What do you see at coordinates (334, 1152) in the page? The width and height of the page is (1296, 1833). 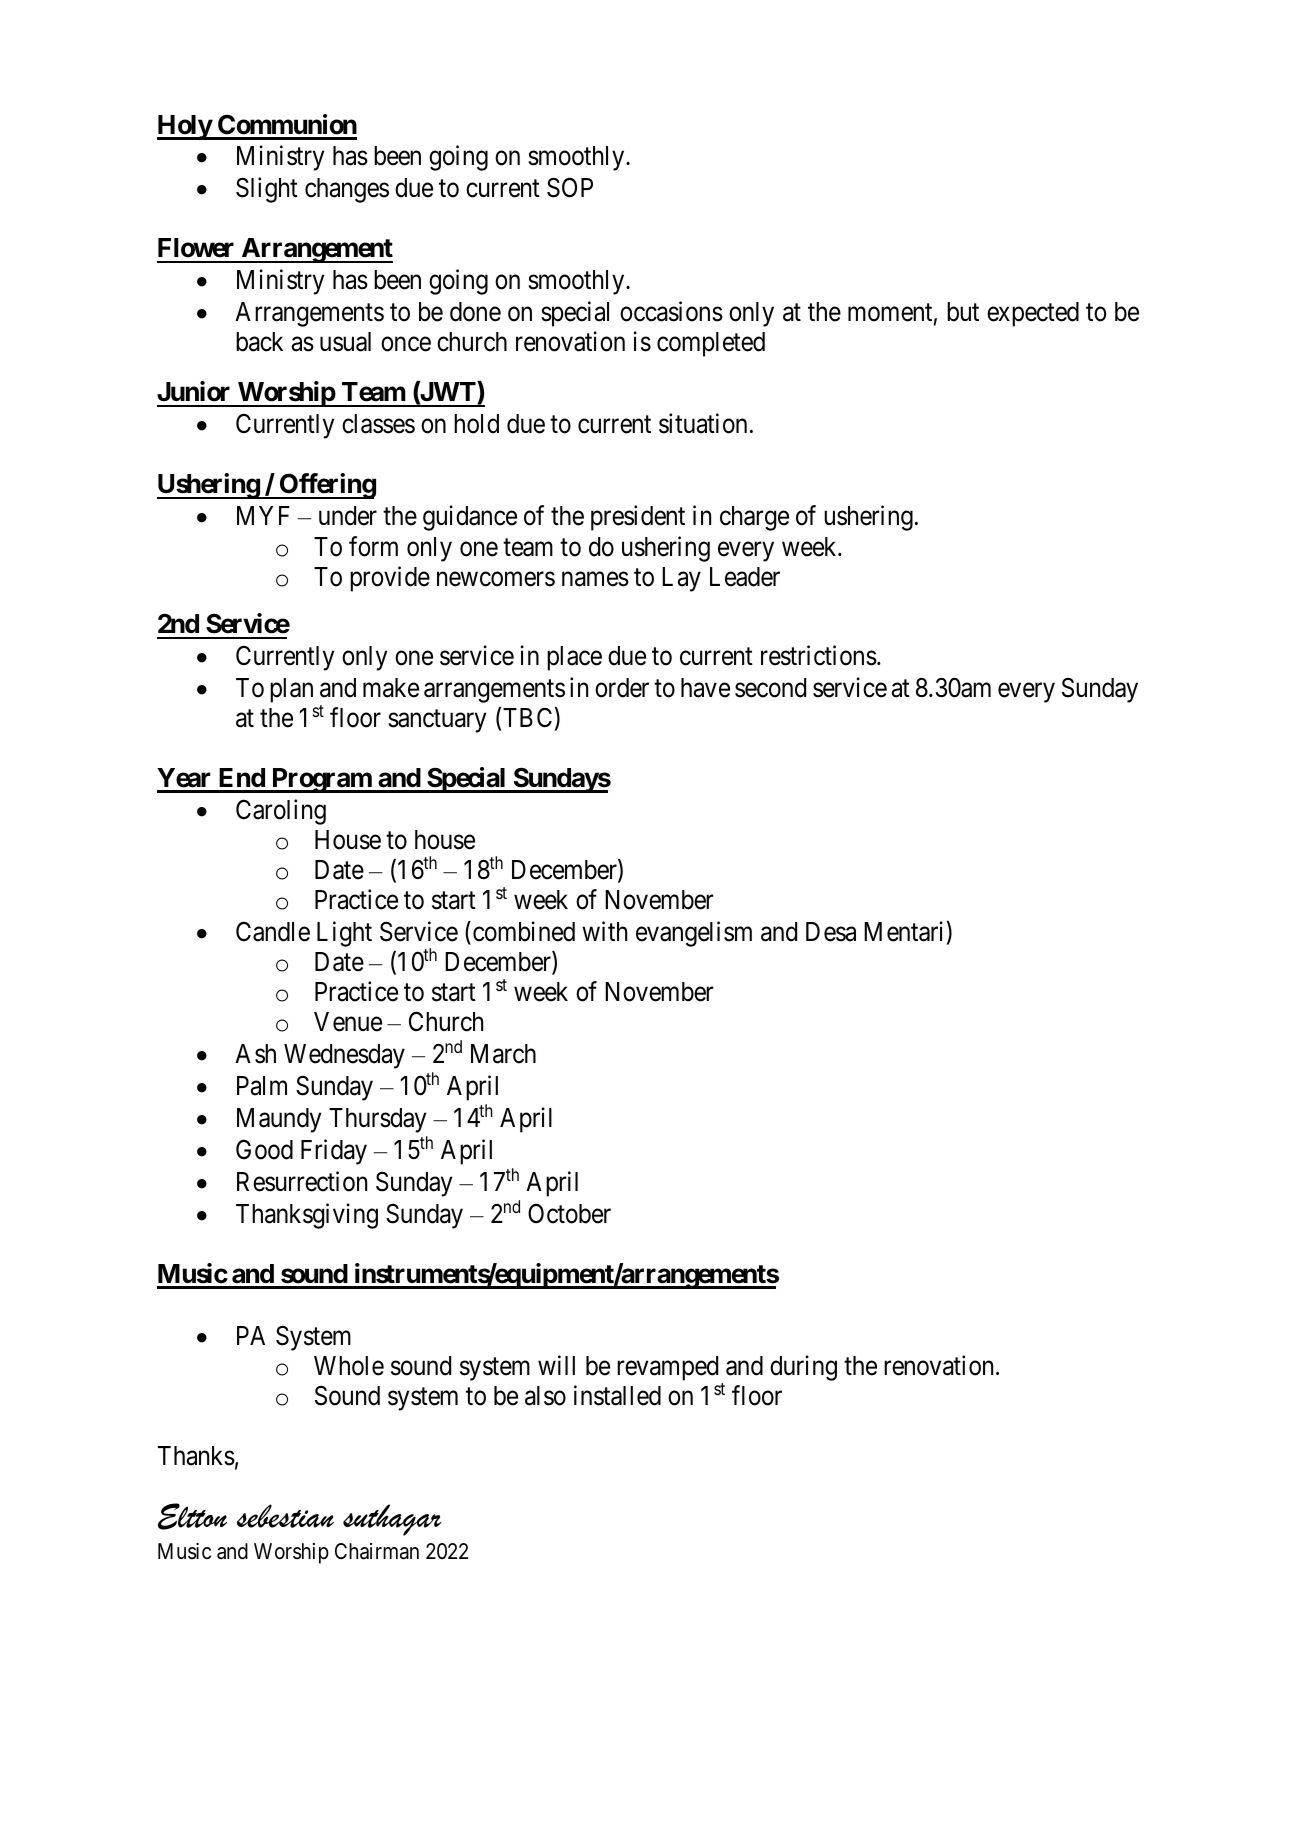 I see `Friday` at bounding box center [334, 1152].
